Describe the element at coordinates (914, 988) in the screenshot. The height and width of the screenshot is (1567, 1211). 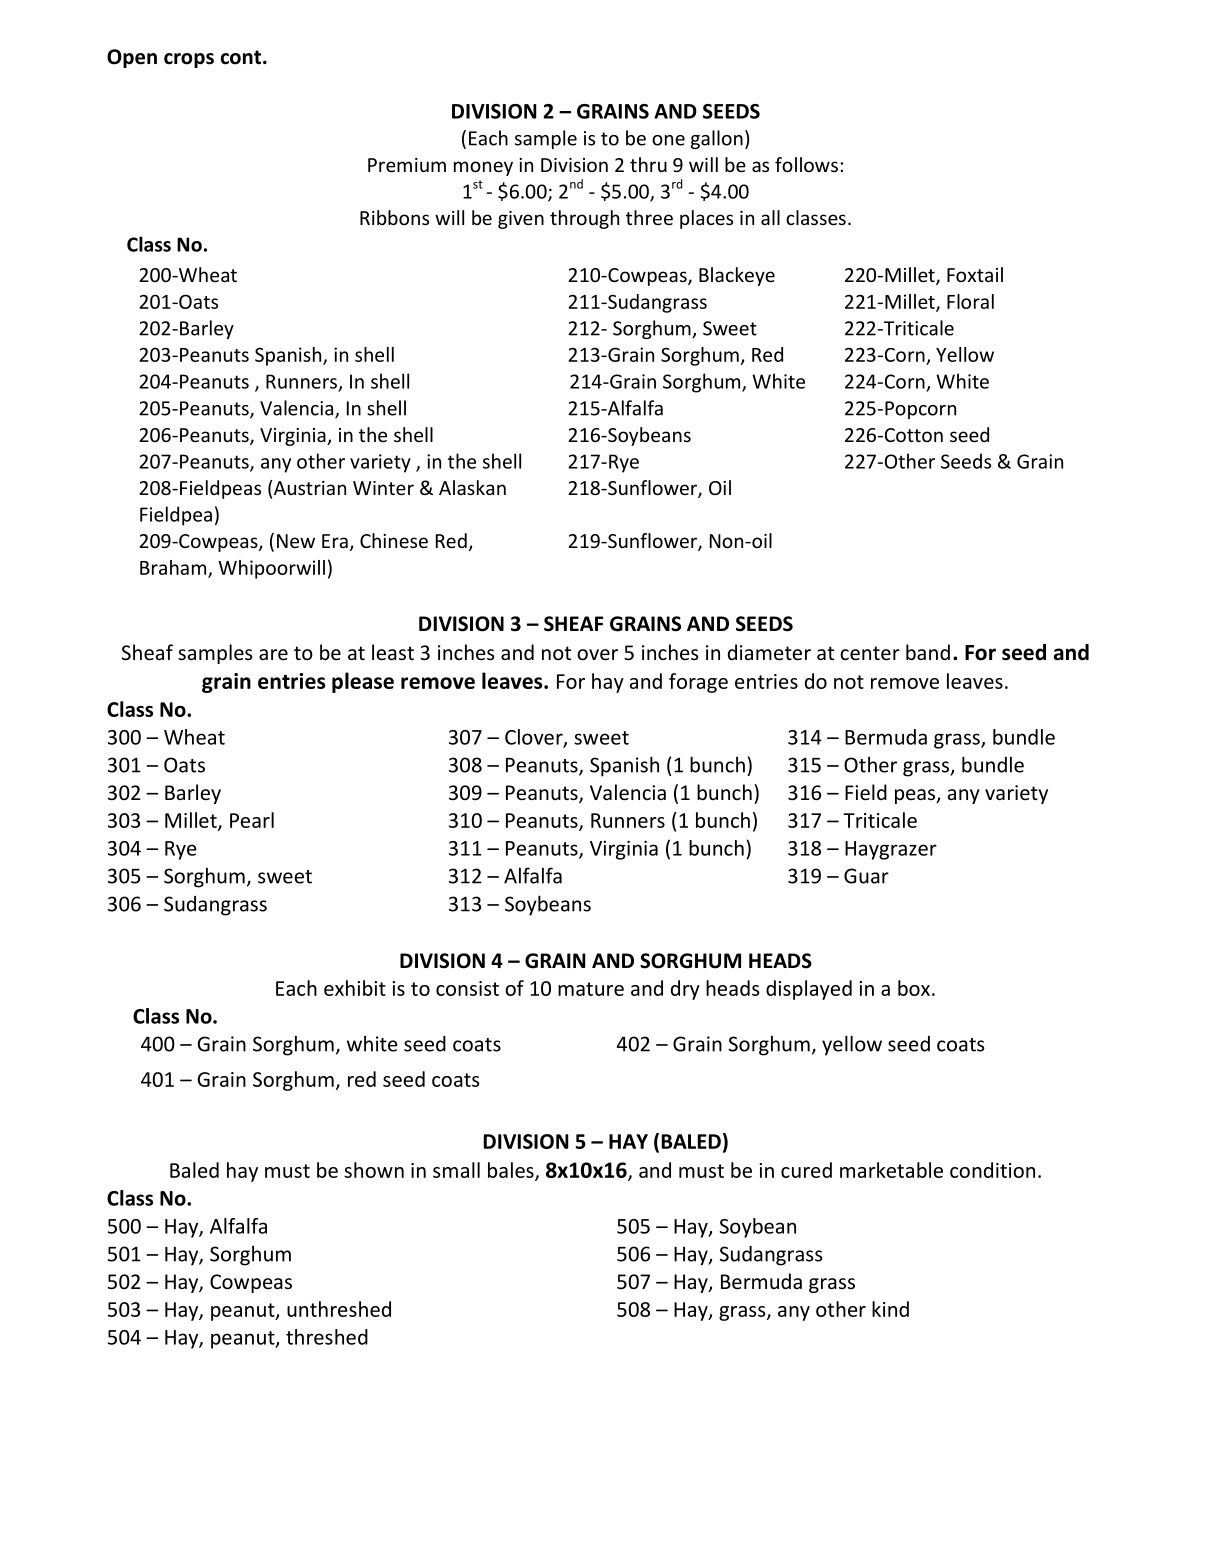
I see `box` at that location.
